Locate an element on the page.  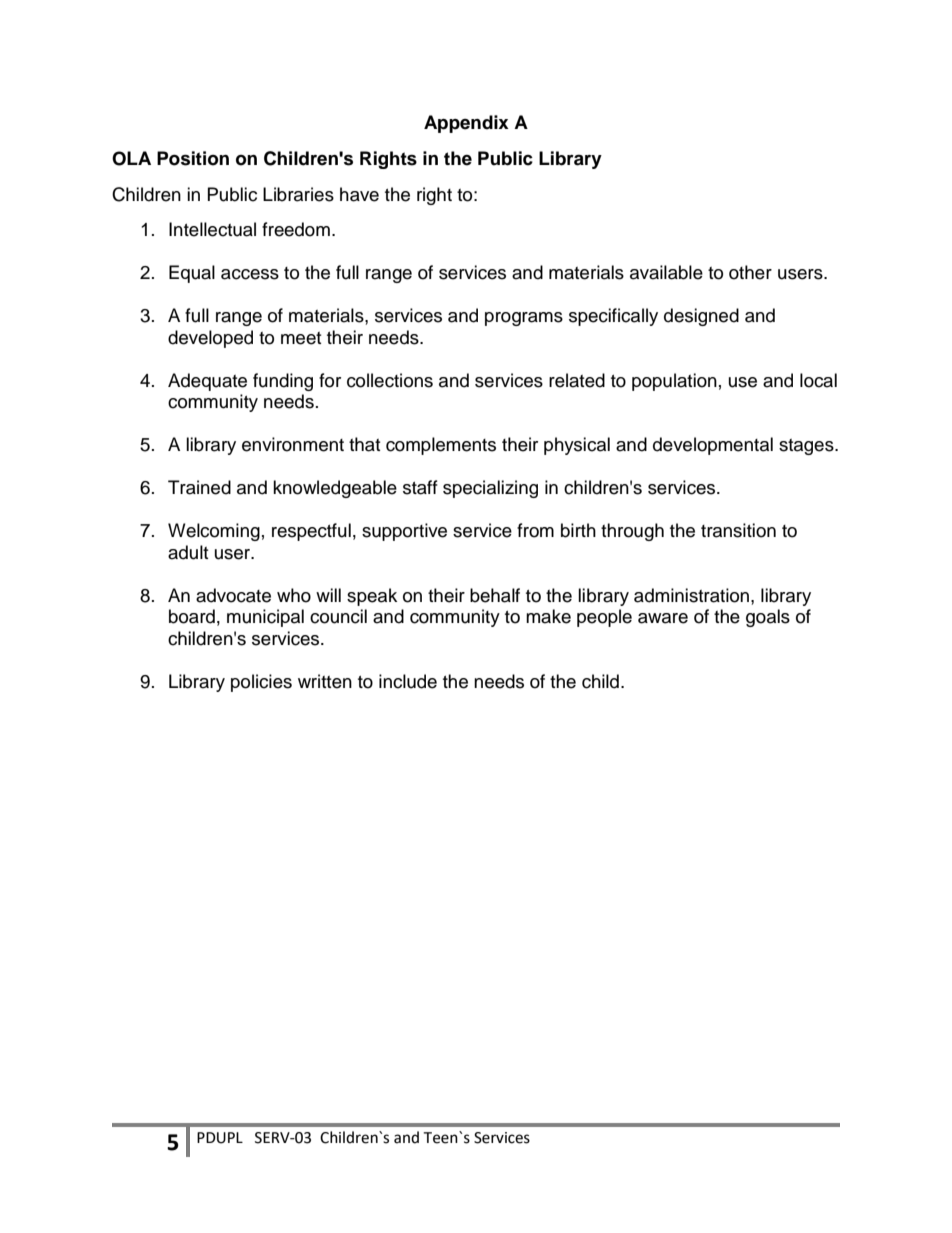
available is located at coordinates (666, 272).
